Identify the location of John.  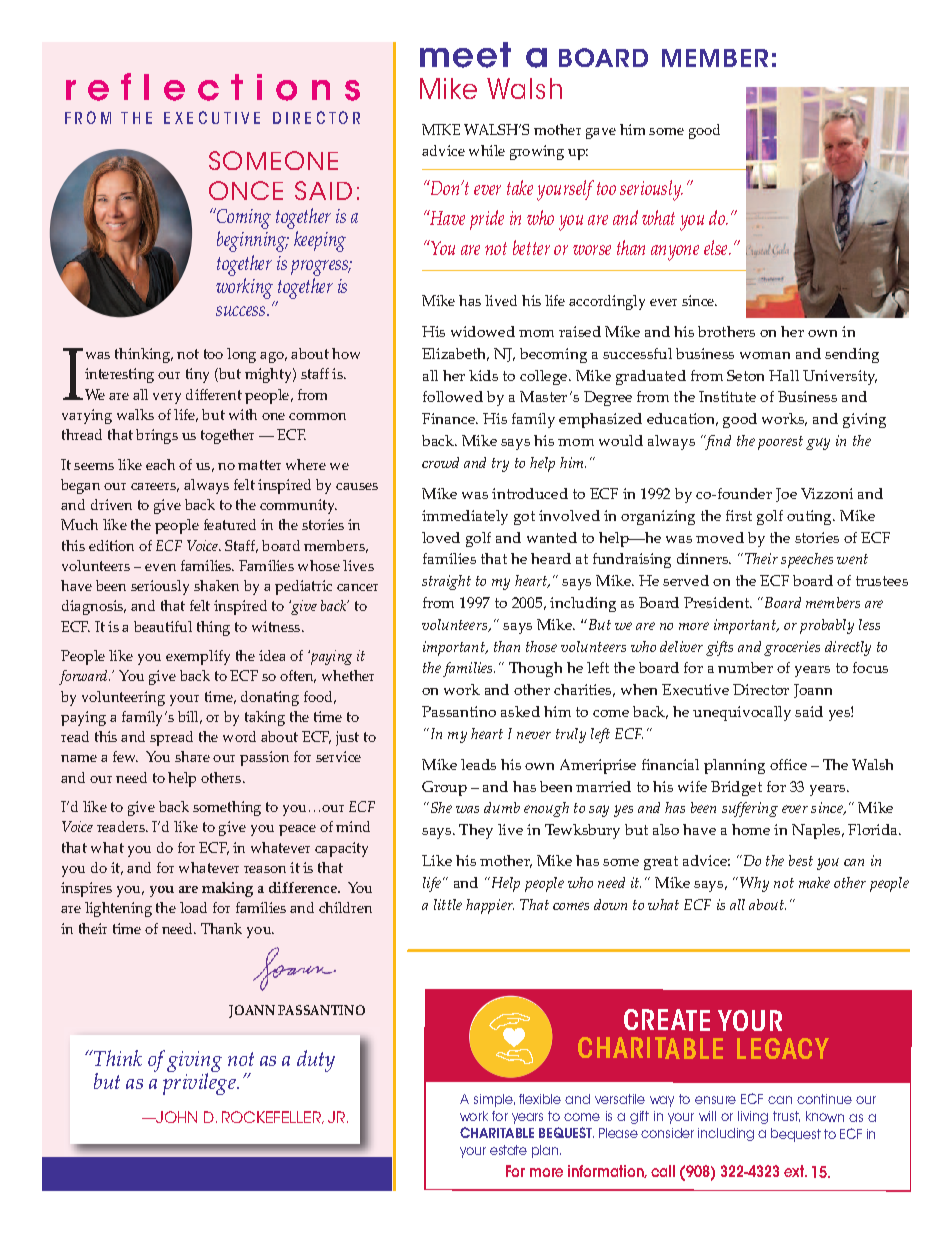
(175, 1117).
